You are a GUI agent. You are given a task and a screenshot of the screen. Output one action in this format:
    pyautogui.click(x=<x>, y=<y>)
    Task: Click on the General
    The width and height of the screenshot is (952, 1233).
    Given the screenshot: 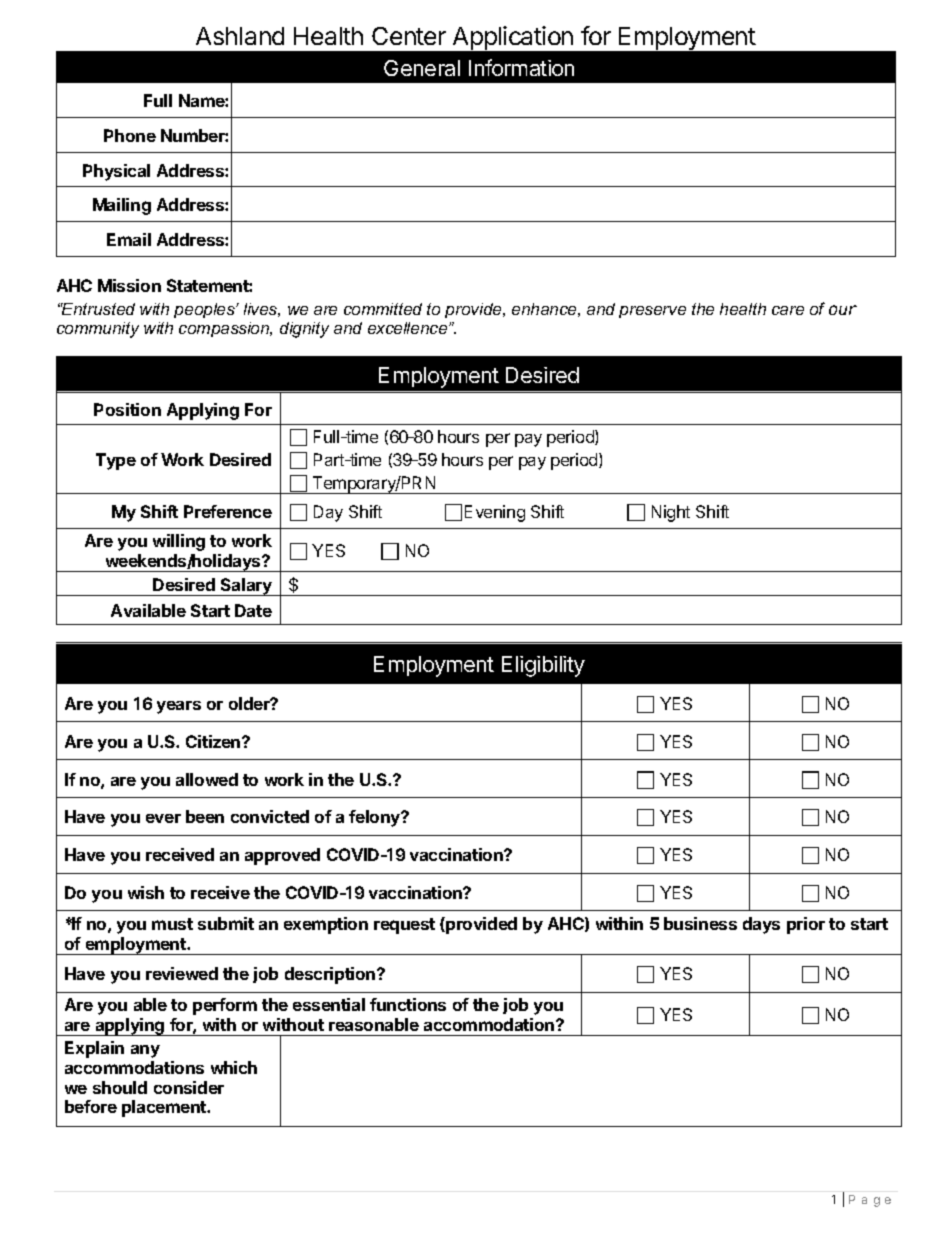 What is the action you would take?
    pyautogui.click(x=422, y=68)
